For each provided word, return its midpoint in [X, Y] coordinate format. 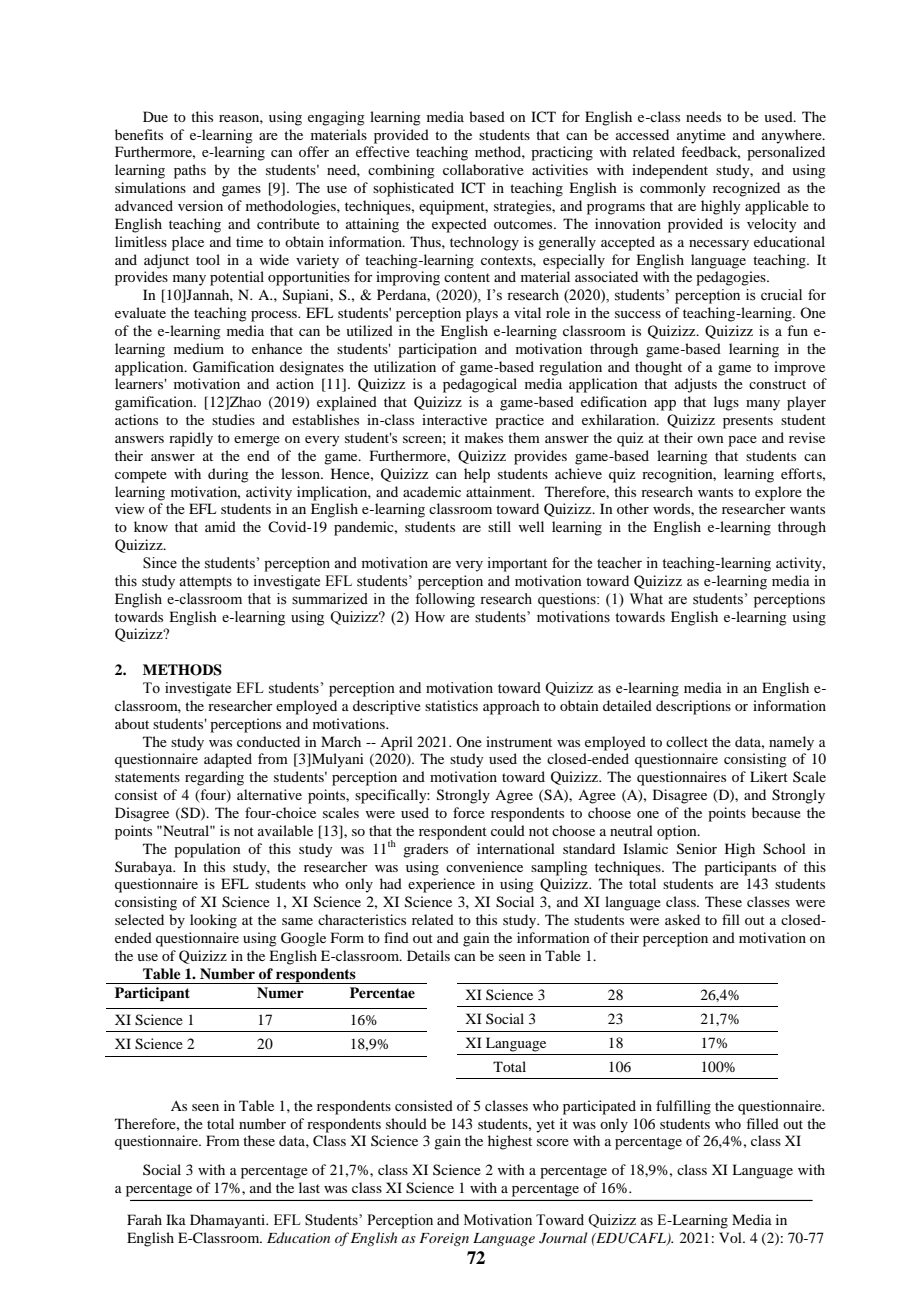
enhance [277, 348]
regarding [214, 778]
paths [190, 171]
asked [682, 919]
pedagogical [480, 385]
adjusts [696, 385]
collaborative [483, 169]
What [646, 598]
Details [428, 955]
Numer [280, 993]
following [445, 600]
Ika [176, 1219]
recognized [746, 189]
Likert [769, 776]
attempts [205, 583]
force [469, 812]
